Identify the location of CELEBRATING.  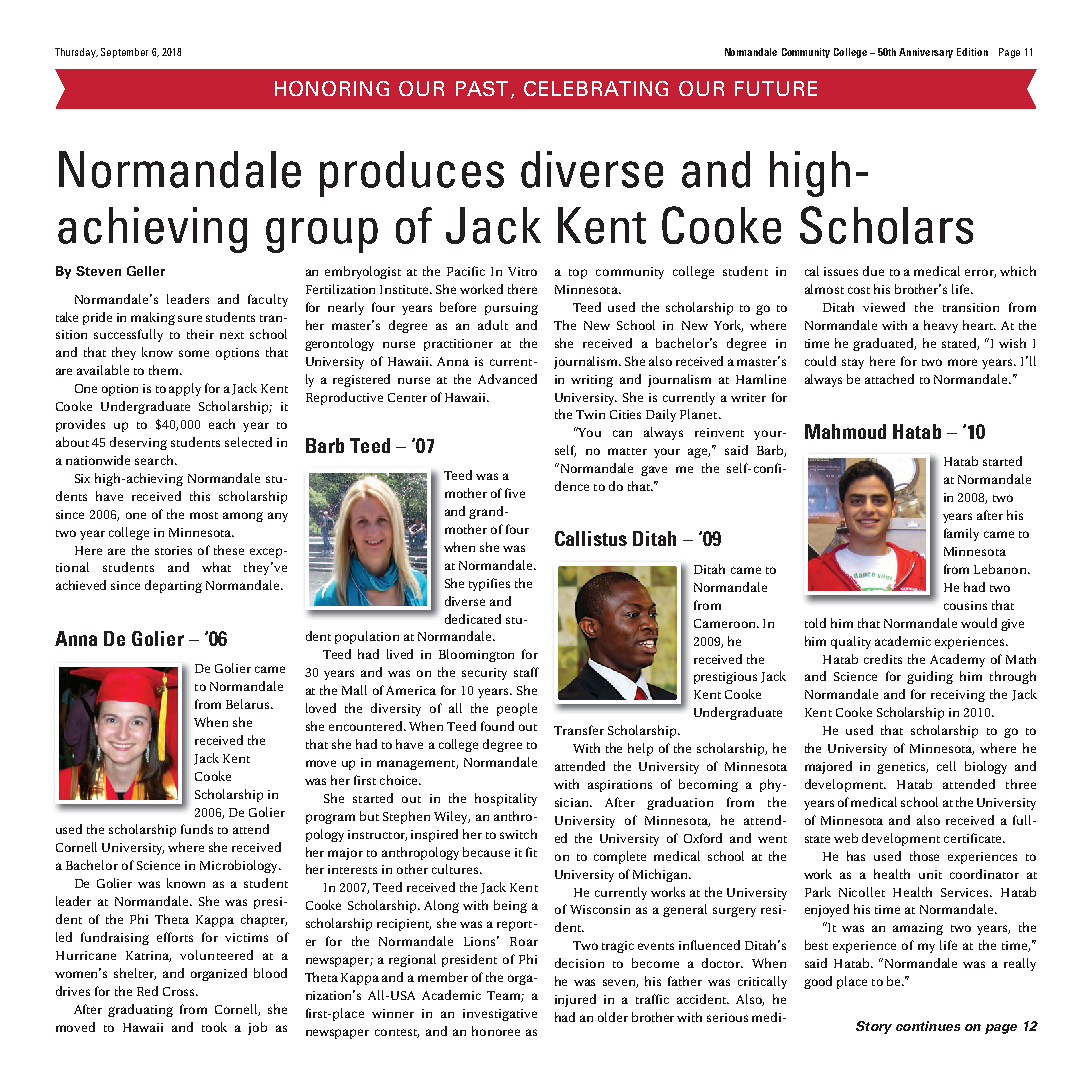
(596, 88).
